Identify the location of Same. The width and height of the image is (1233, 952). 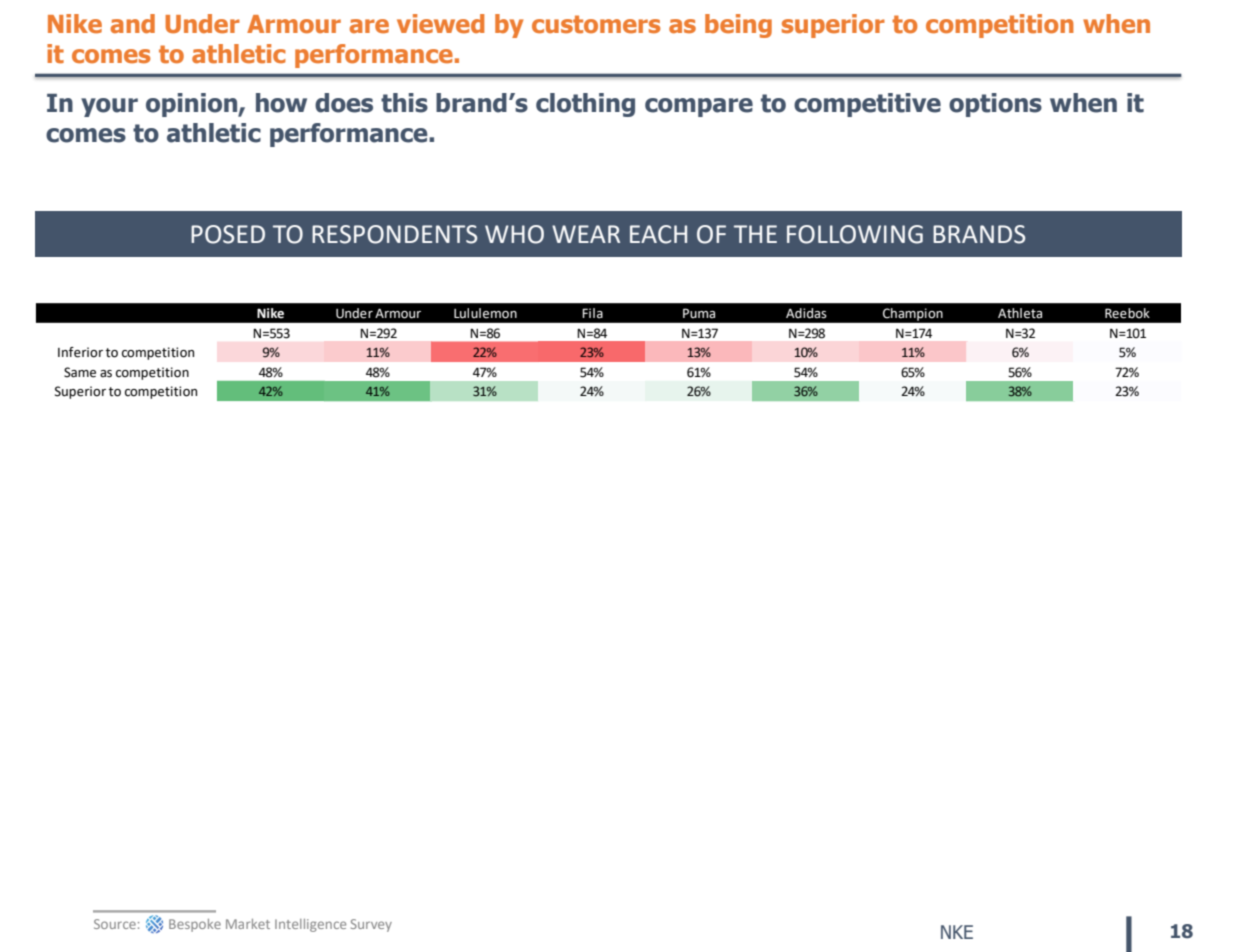
(80, 372).
